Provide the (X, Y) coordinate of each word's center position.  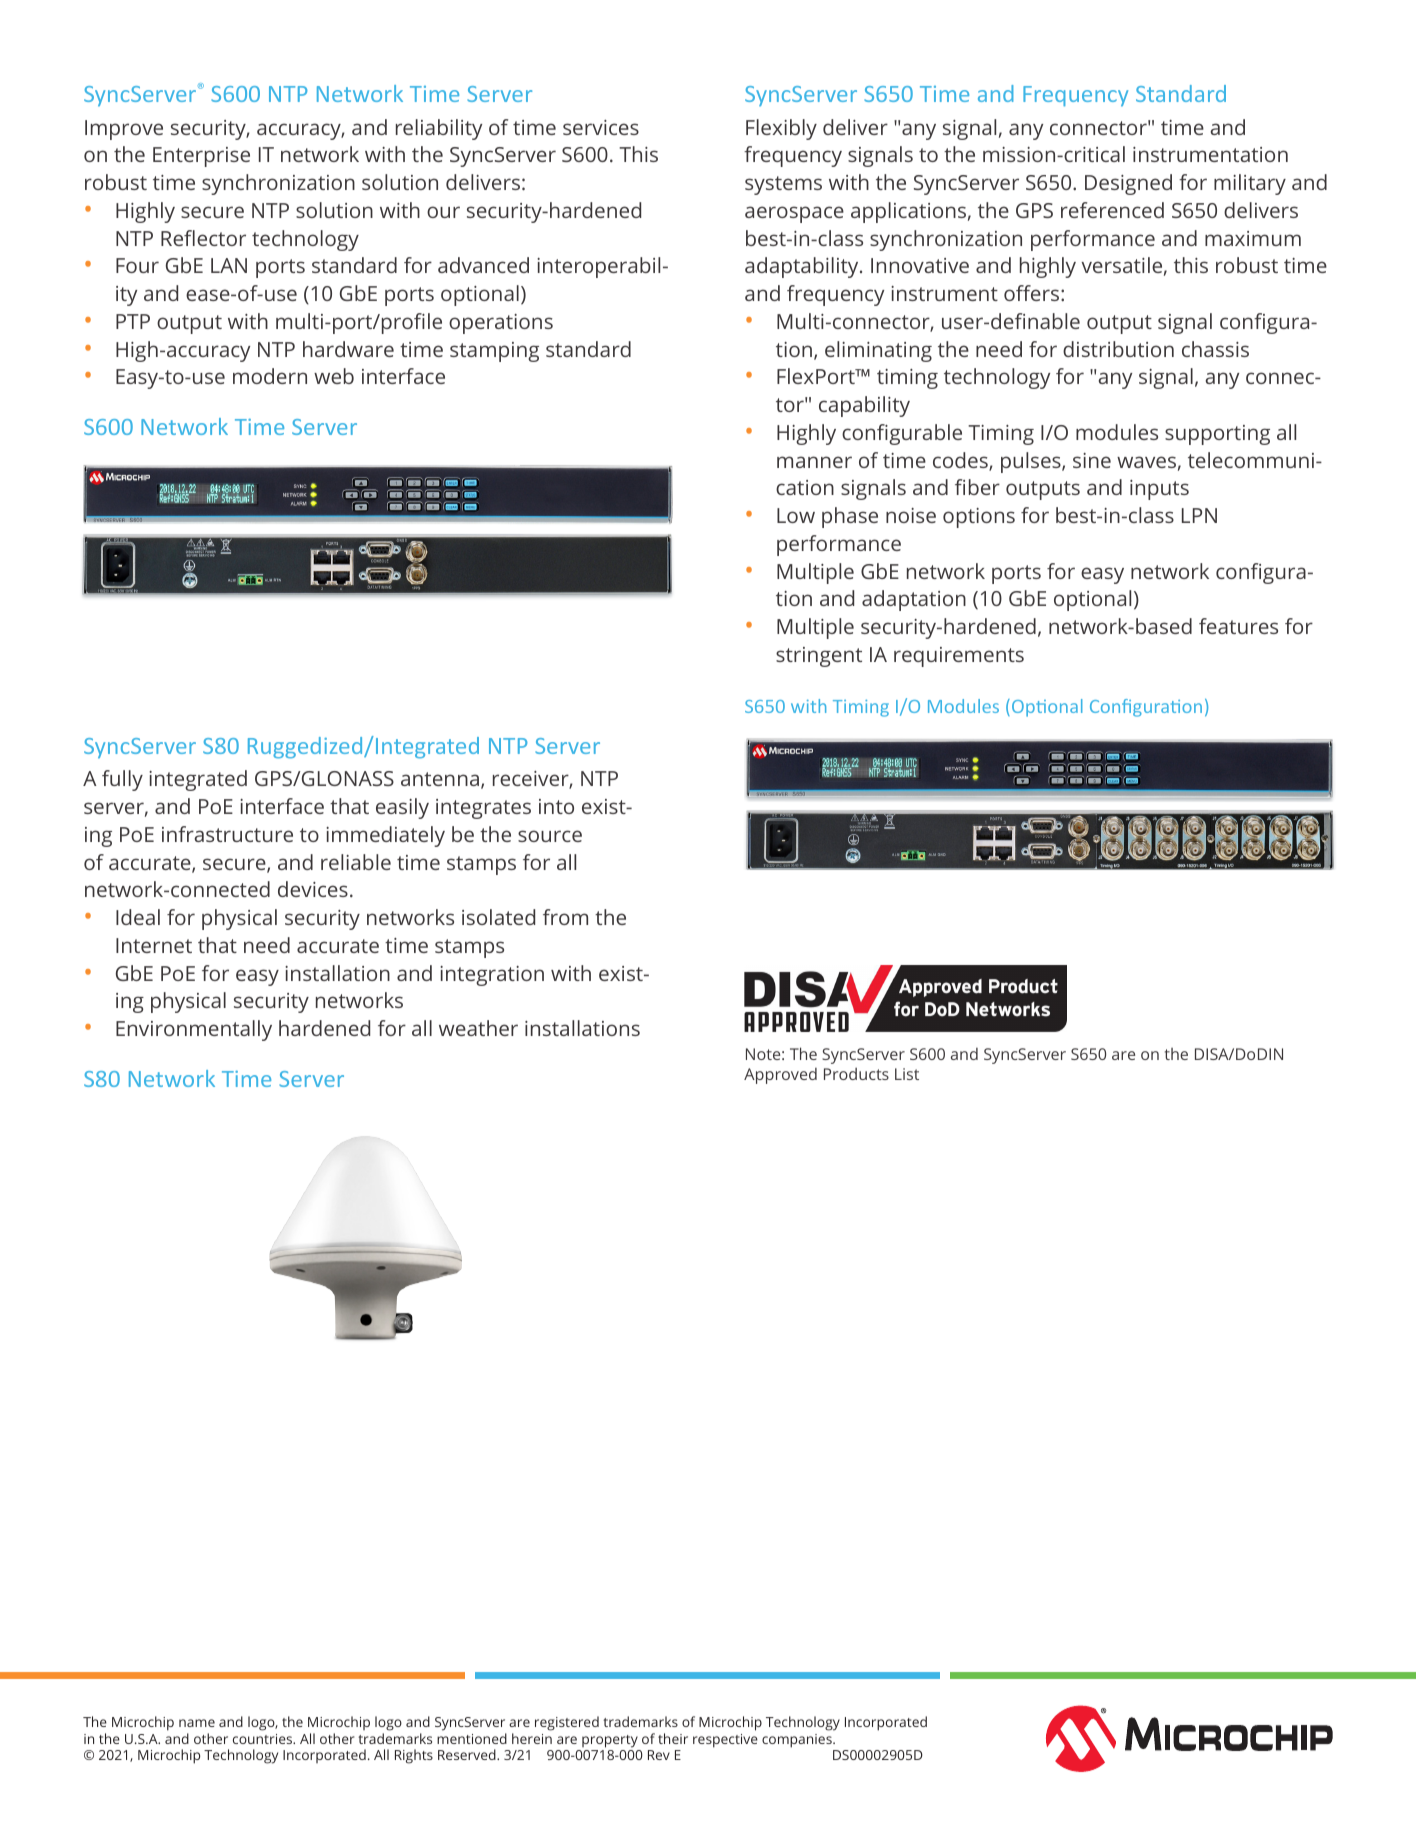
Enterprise (201, 157)
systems (783, 185)
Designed (1128, 184)
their (673, 1738)
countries (264, 1739)
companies (798, 1741)
